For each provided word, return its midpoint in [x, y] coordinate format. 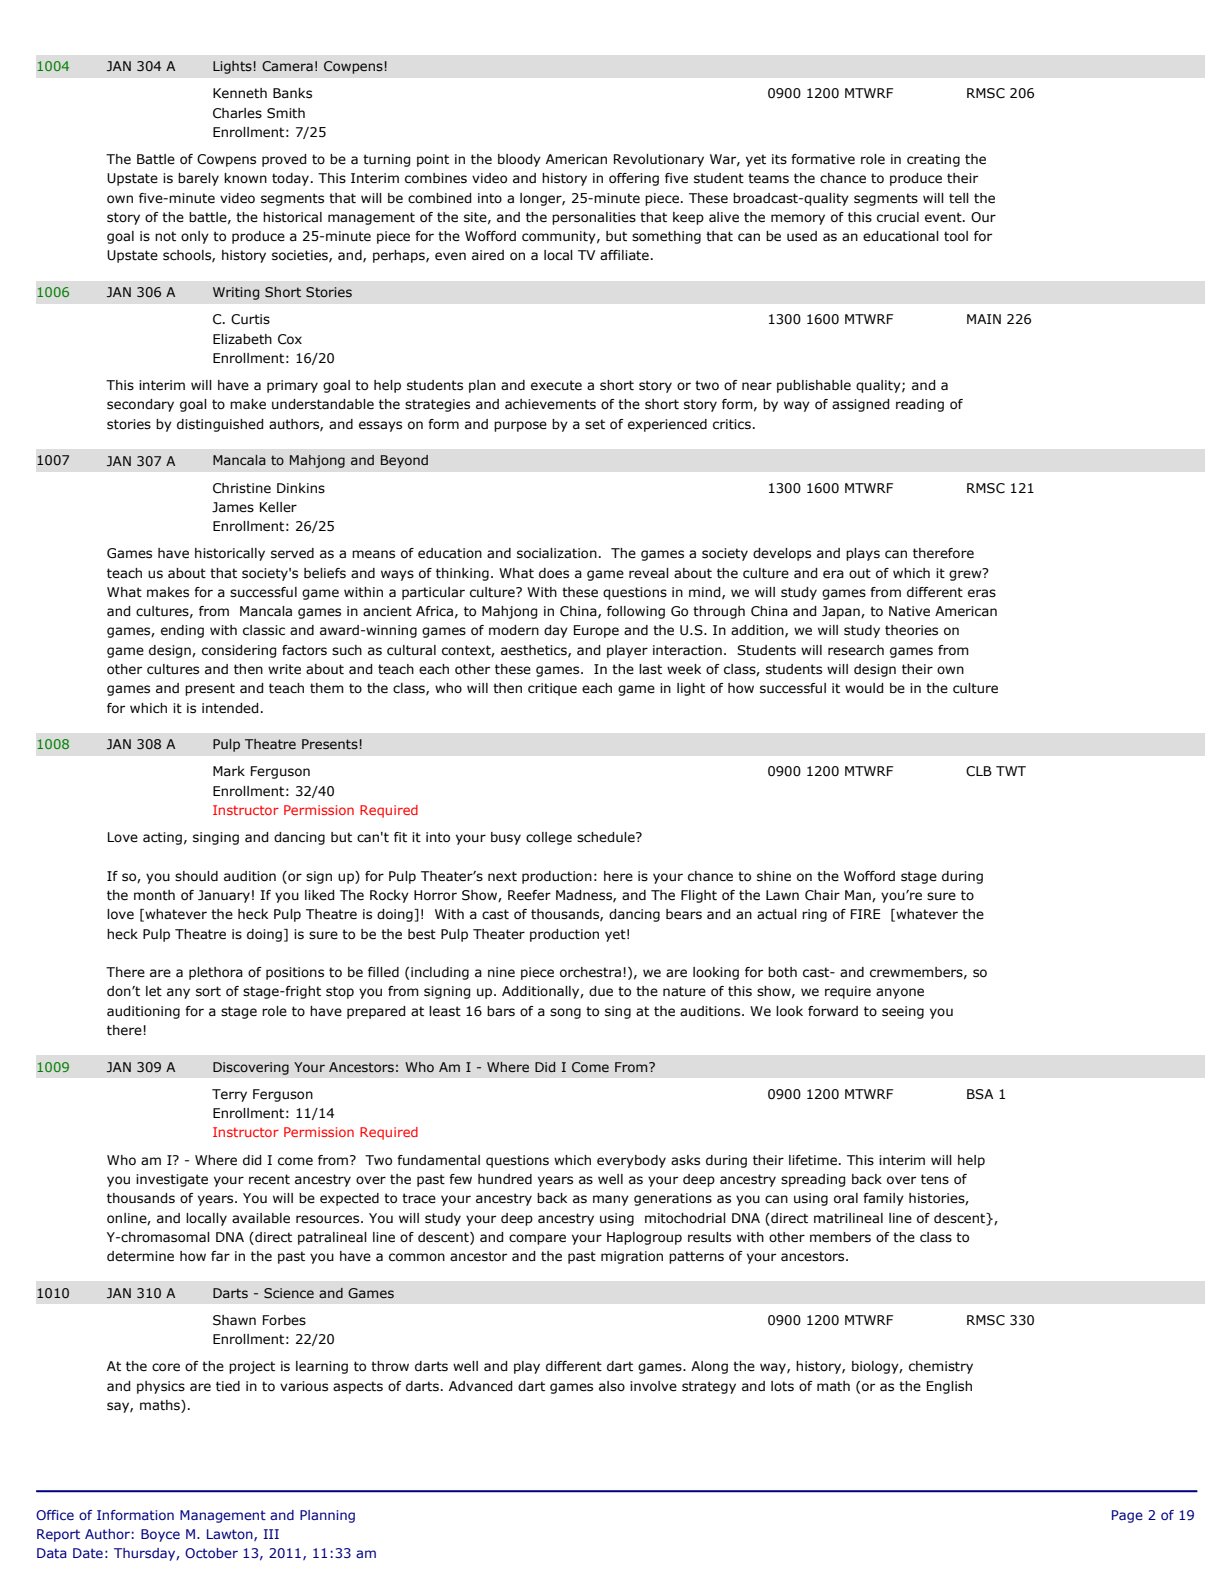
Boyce [160, 1535]
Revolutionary [659, 160]
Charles [237, 113]
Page [1127, 1516]
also [612, 1386]
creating [933, 160]
